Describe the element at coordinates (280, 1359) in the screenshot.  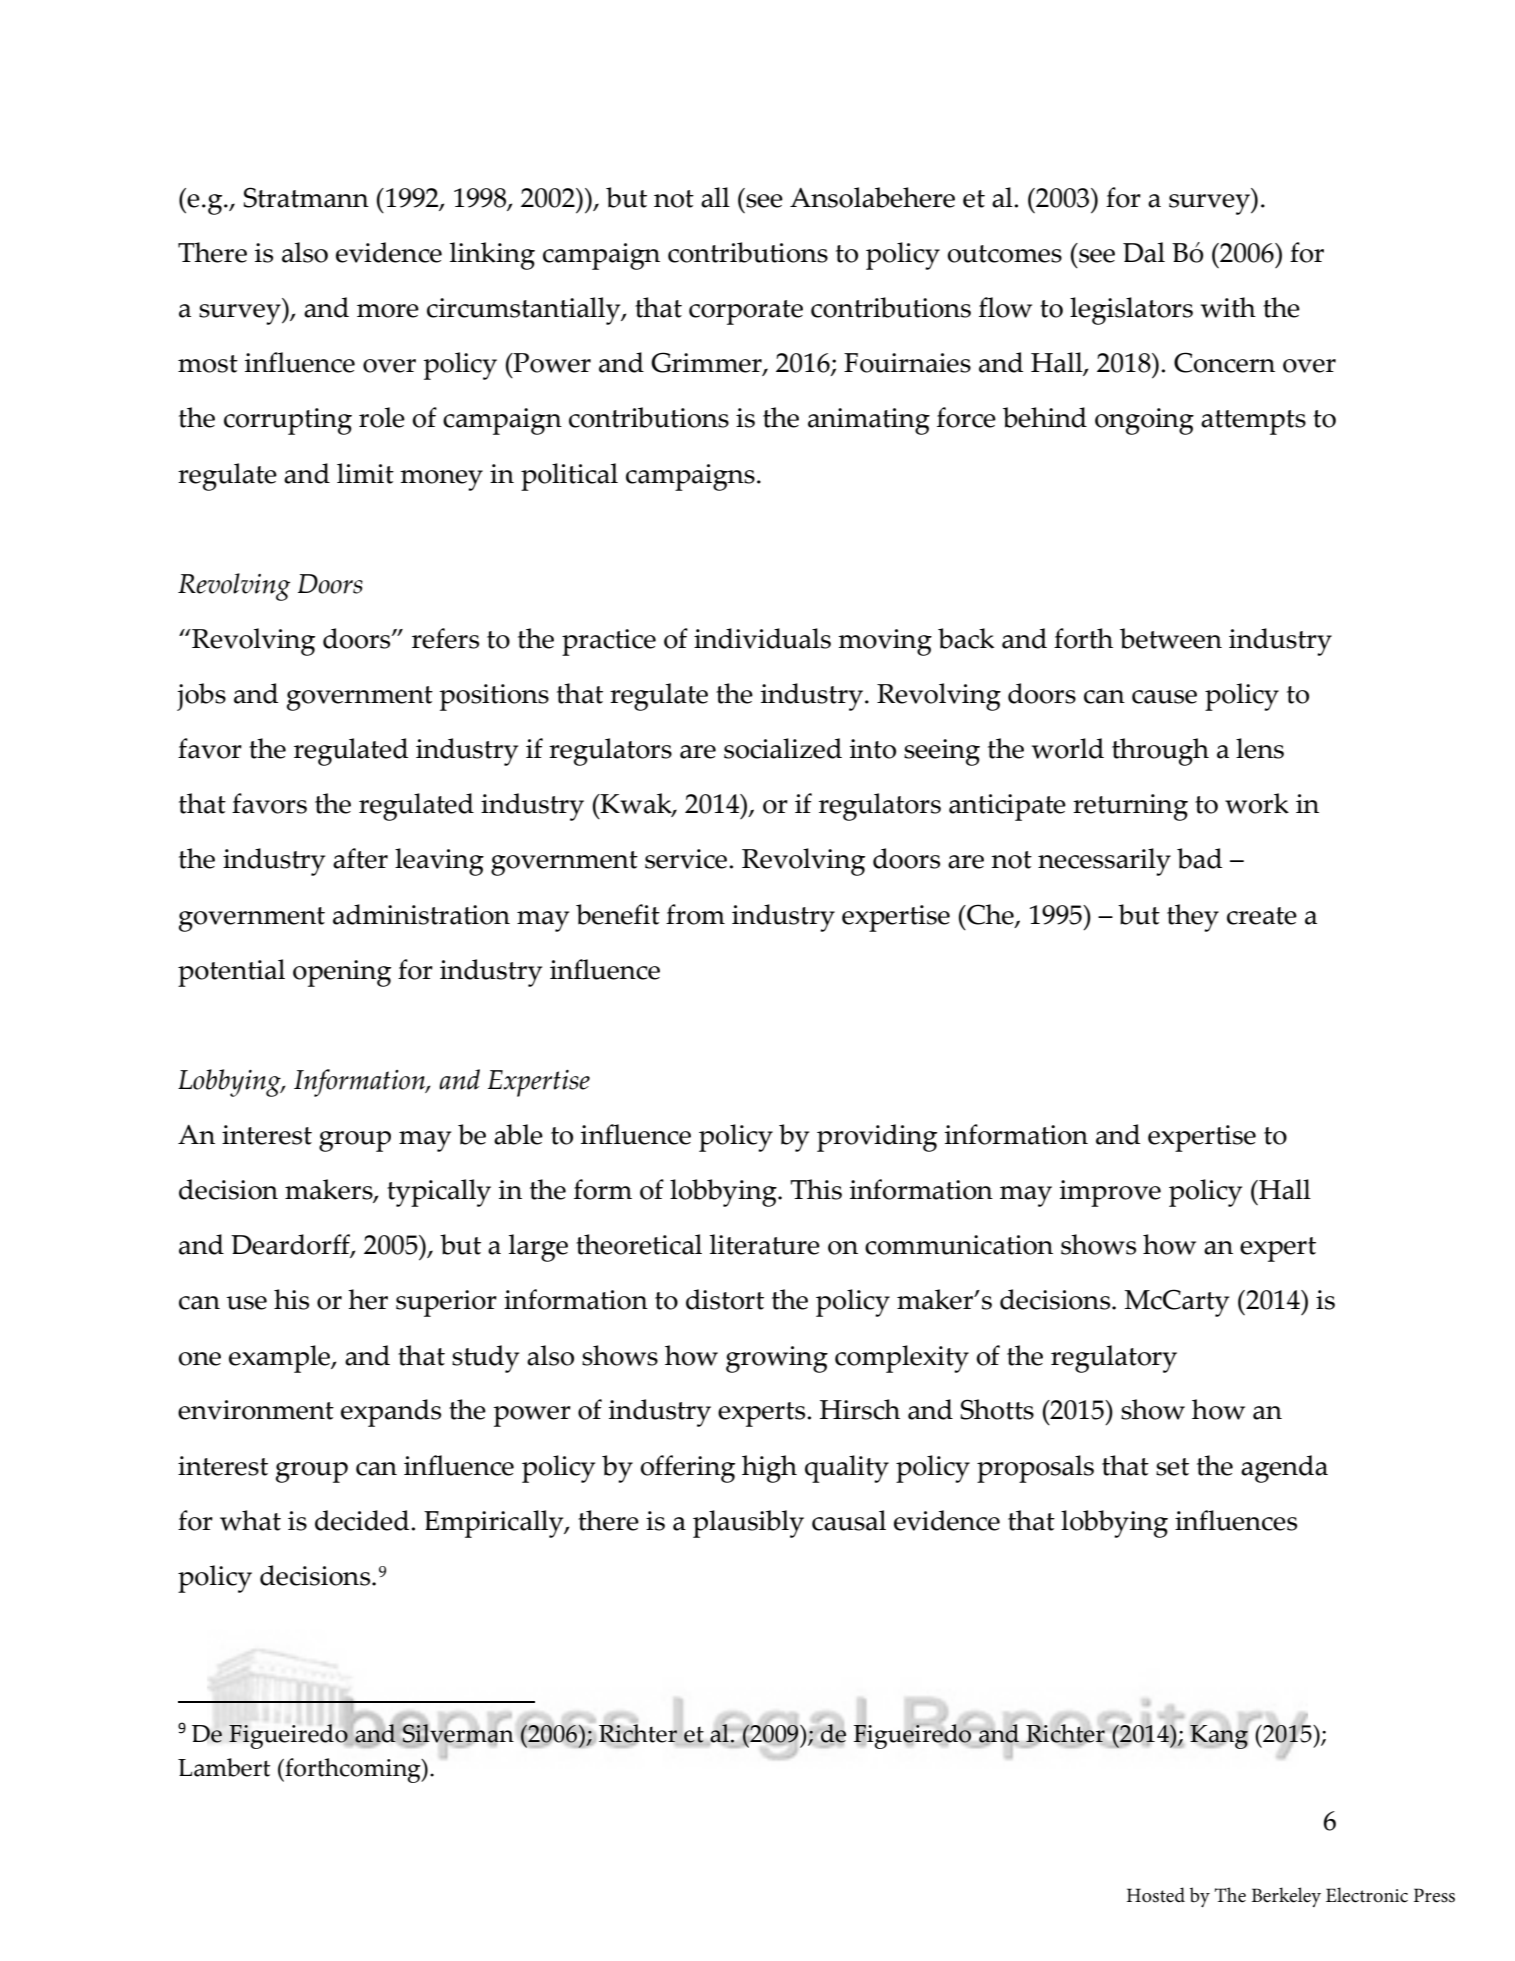
I see `example` at that location.
